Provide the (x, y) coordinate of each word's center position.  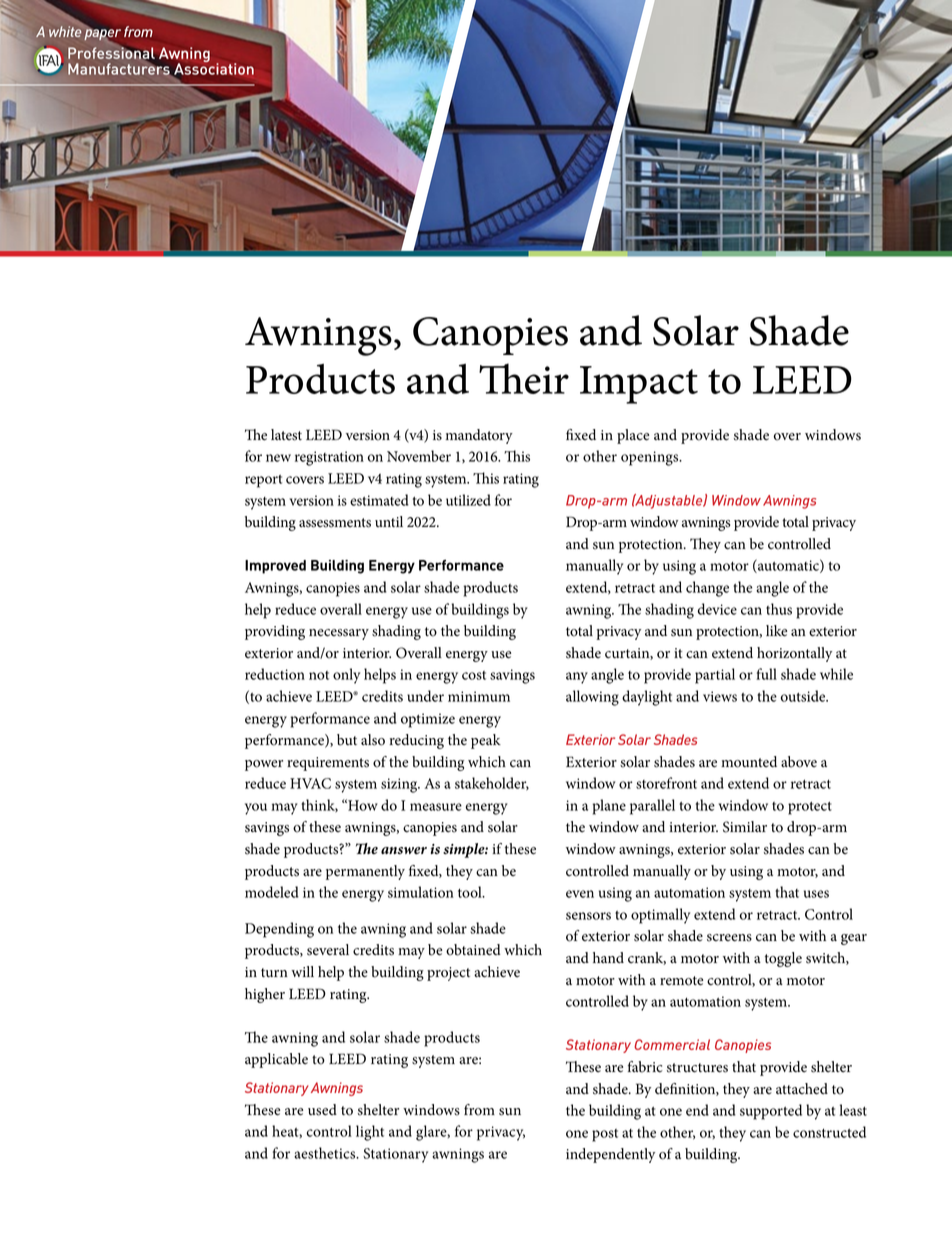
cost (474, 675)
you (256, 809)
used (322, 1110)
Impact (639, 385)
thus (779, 609)
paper (102, 35)
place (633, 436)
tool (471, 892)
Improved (275, 567)
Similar (745, 827)
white (65, 31)
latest (286, 435)
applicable (276, 1060)
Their (524, 378)
